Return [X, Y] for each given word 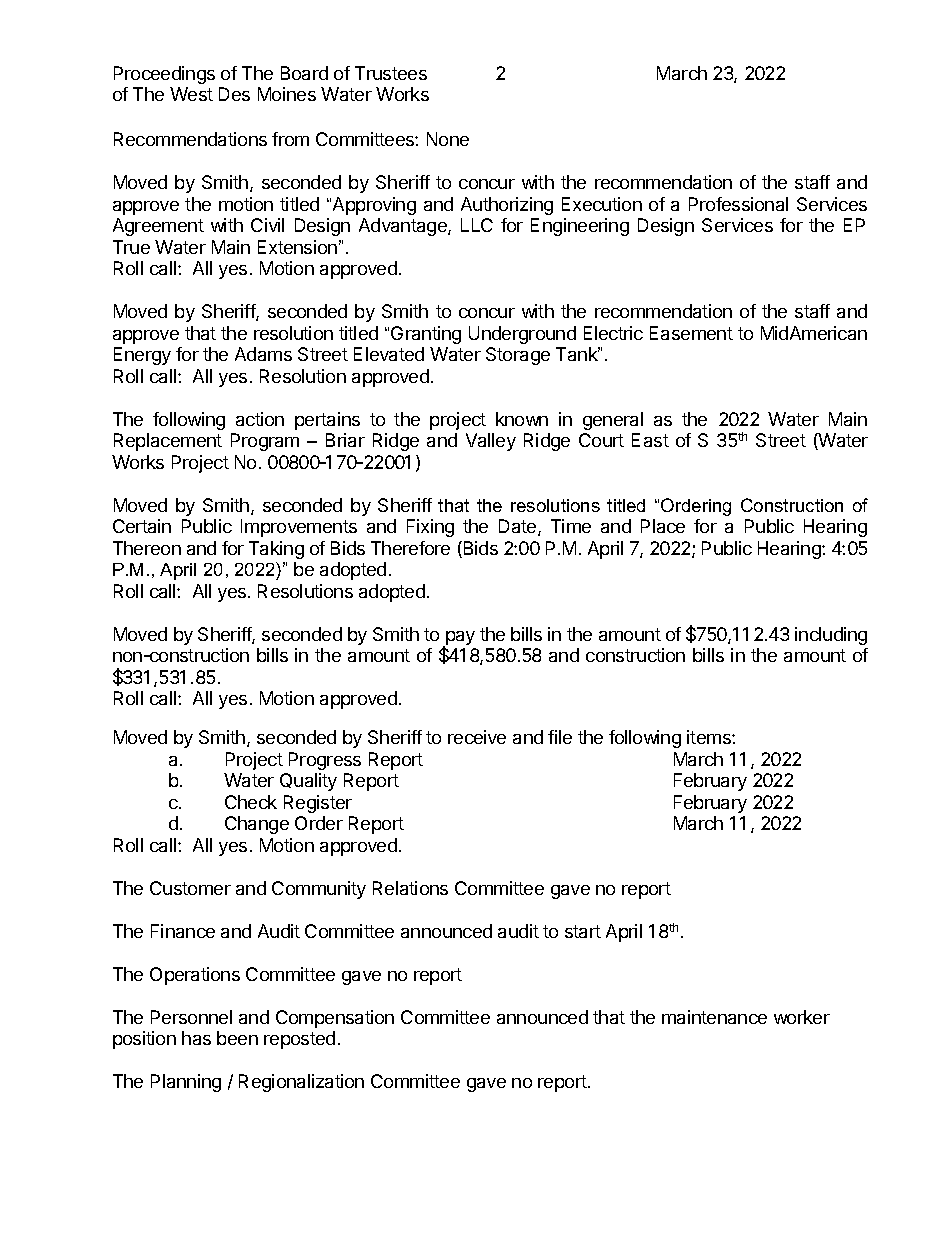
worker [802, 1017]
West [191, 94]
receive [477, 737]
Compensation [335, 1019]
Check [251, 802]
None [448, 139]
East [650, 440]
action [260, 419]
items [710, 737]
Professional [738, 204]
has [196, 1038]
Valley [491, 442]
